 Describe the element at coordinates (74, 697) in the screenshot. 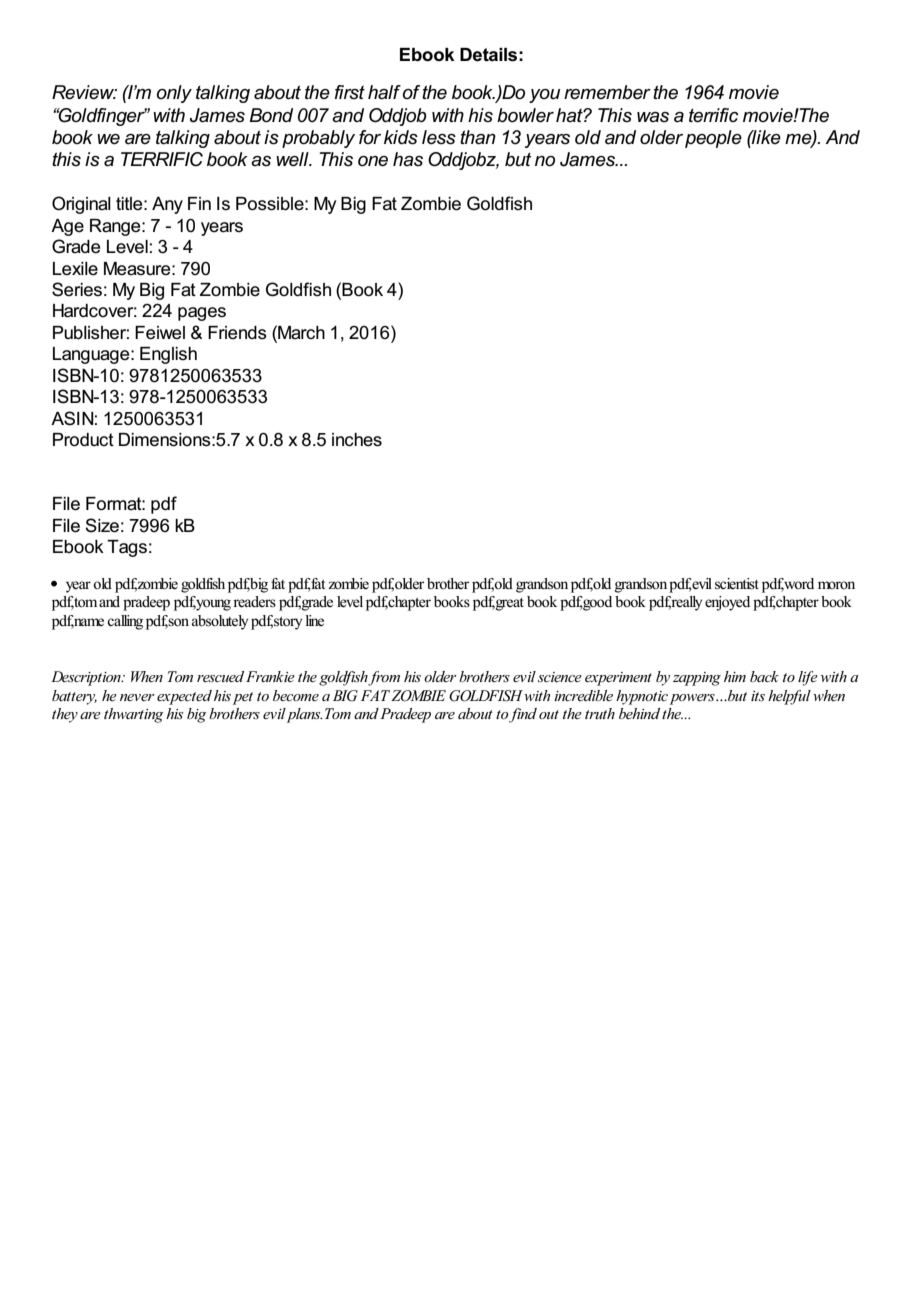

I see `battery` at that location.
